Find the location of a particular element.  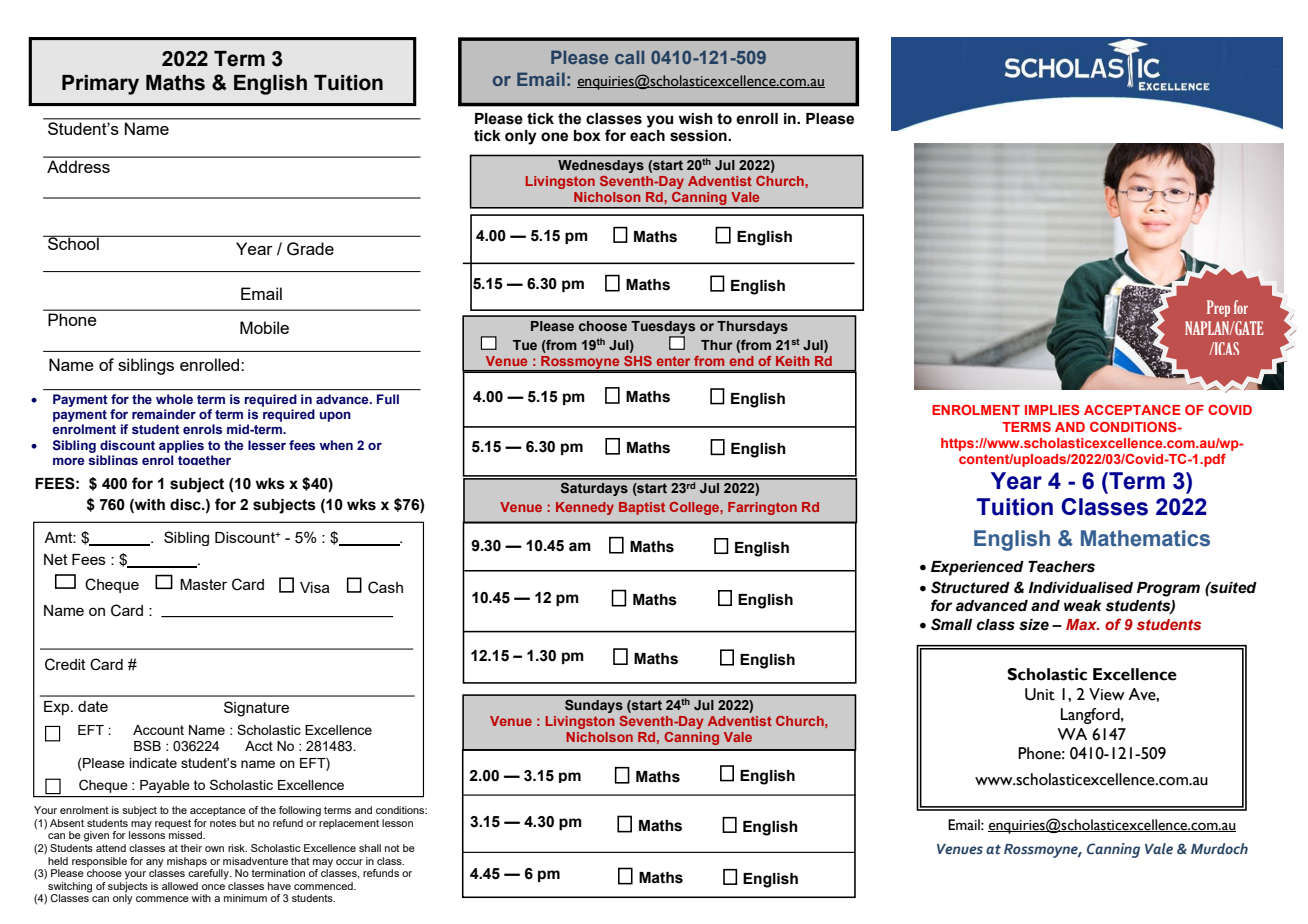

Saturdays is located at coordinates (594, 489).
